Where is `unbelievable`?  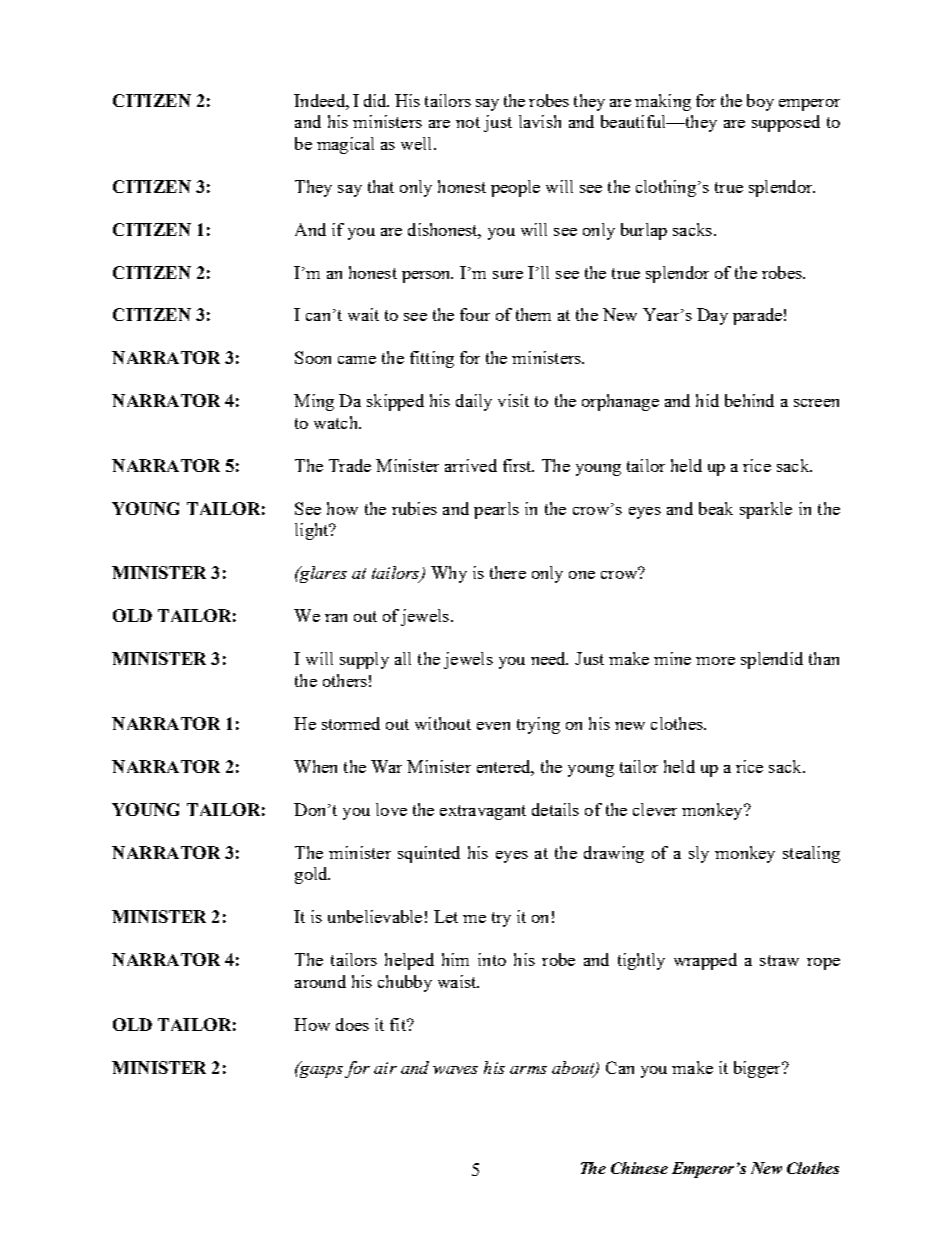
unbelievable is located at coordinates (375, 916).
